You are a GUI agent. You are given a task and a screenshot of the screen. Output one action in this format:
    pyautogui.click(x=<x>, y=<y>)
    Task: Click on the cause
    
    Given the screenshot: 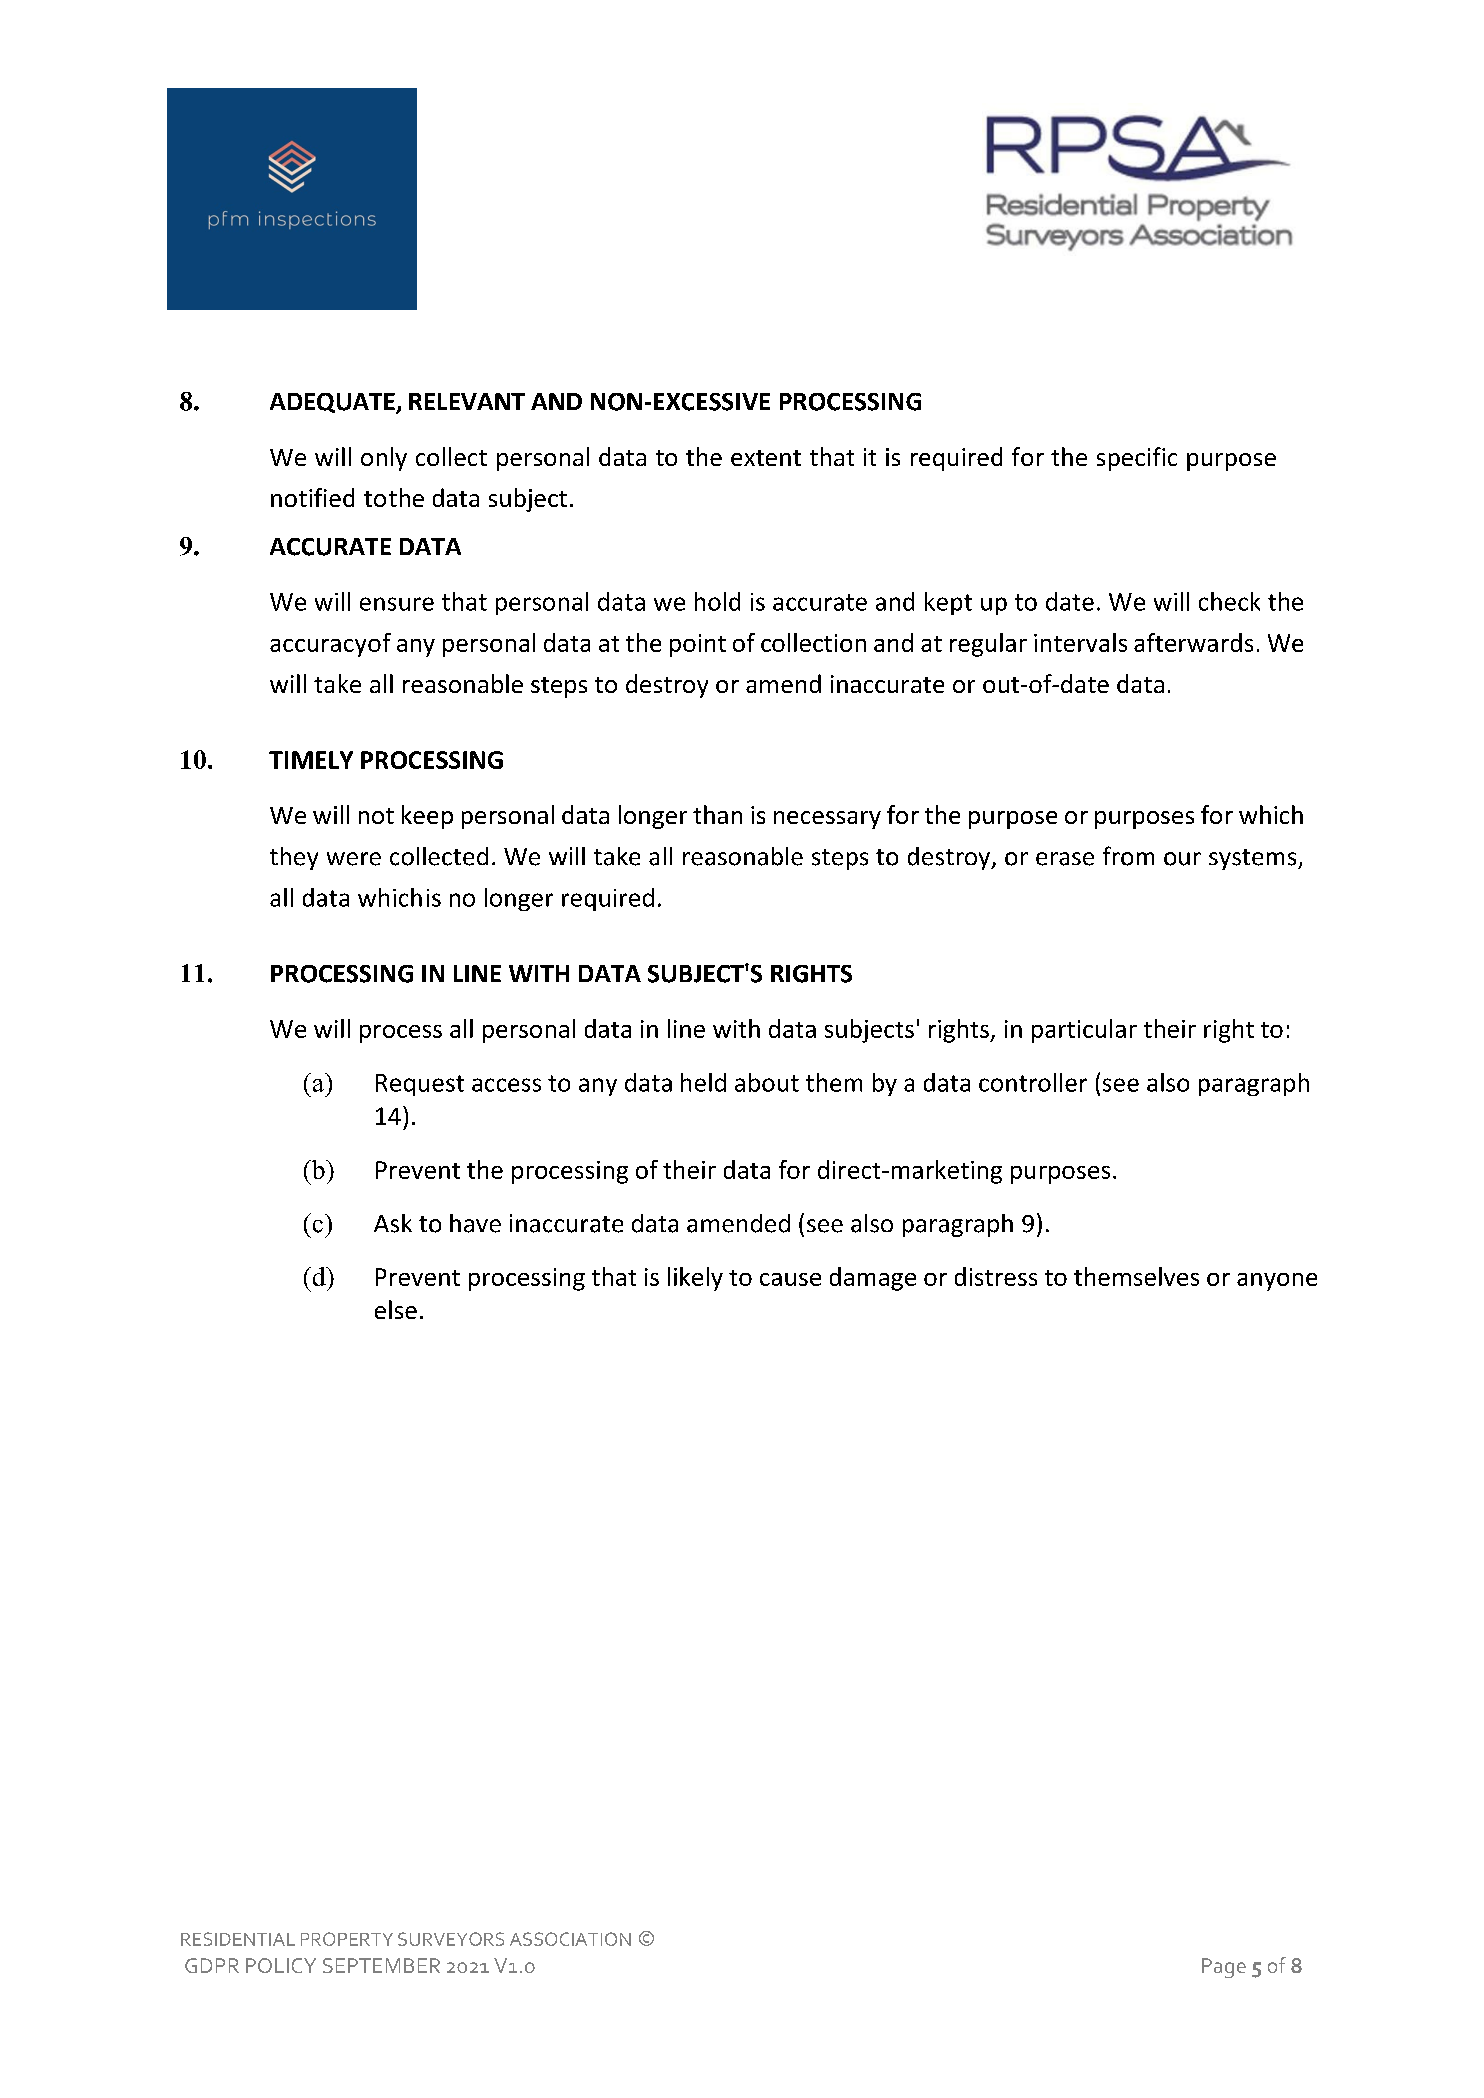 What is the action you would take?
    pyautogui.click(x=790, y=1279)
